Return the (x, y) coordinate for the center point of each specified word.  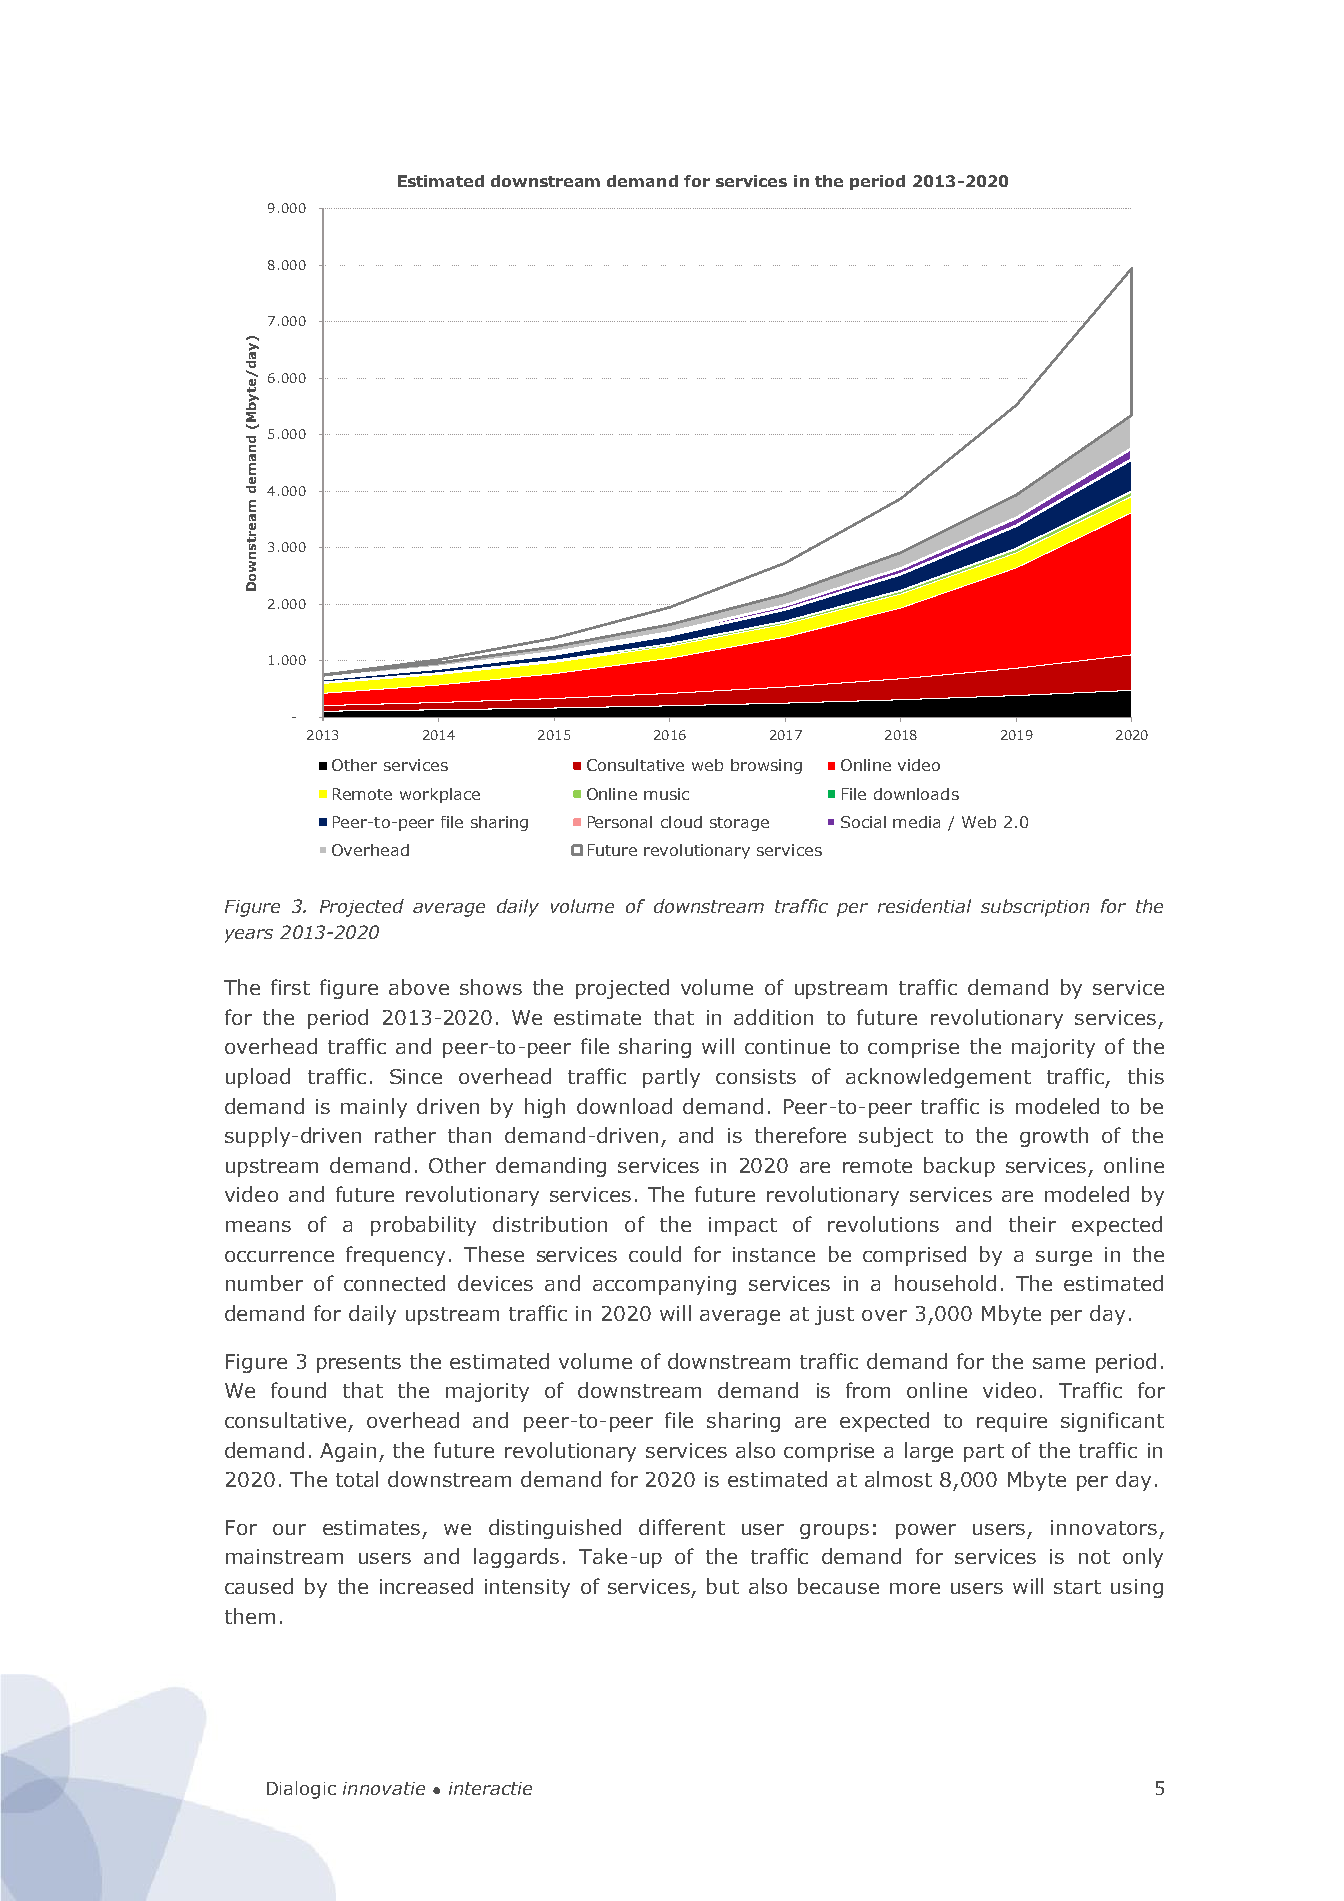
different (682, 1527)
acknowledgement (938, 1078)
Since (416, 1076)
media (916, 822)
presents (359, 1364)
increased (426, 1586)
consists (756, 1076)
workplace (440, 795)
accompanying (664, 1285)
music (666, 794)
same (1059, 1363)
